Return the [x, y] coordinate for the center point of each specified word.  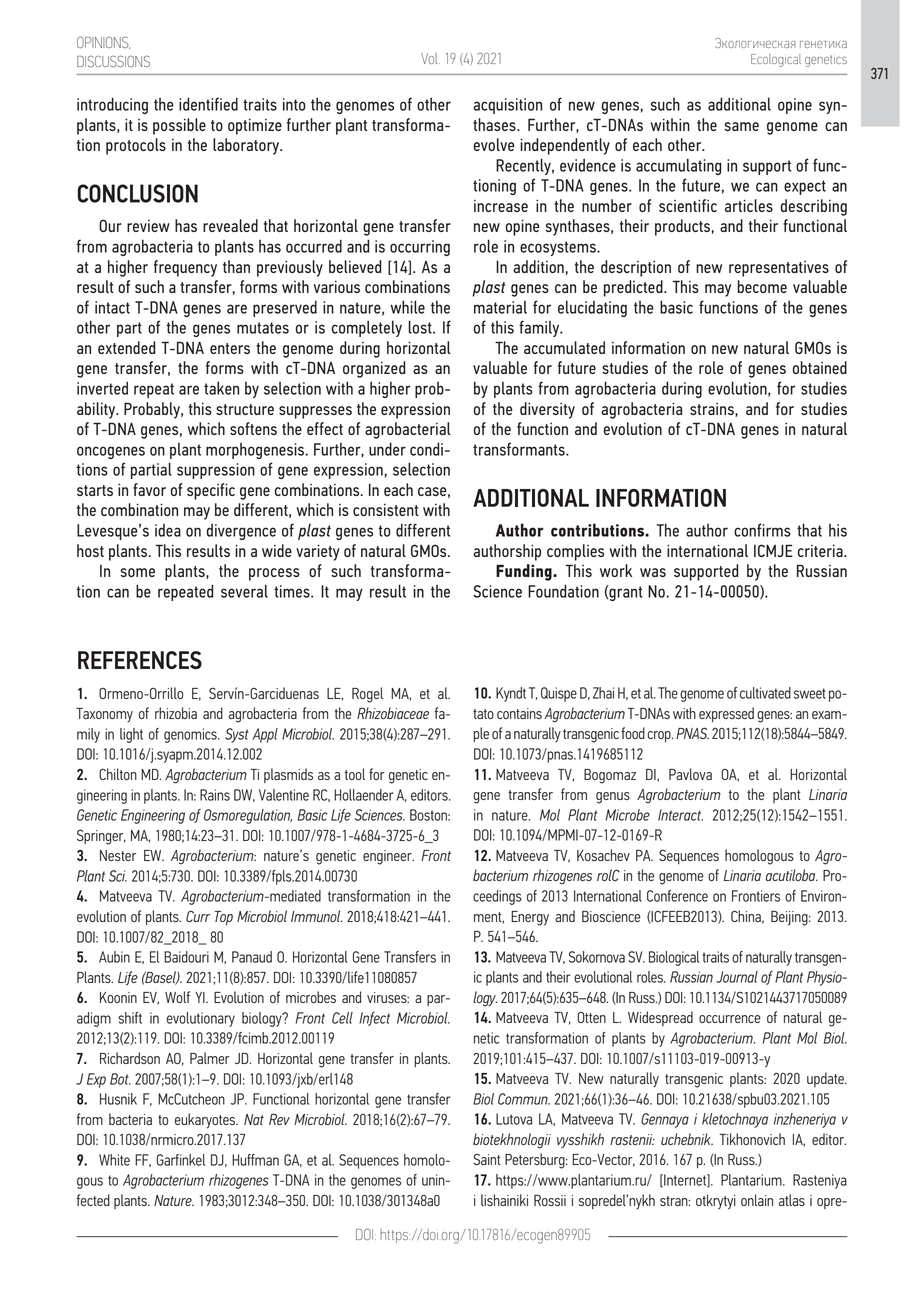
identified [208, 104]
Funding [525, 572]
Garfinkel [181, 1160]
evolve [493, 144]
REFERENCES [140, 660]
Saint [487, 1159]
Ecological [776, 60]
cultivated [765, 693]
